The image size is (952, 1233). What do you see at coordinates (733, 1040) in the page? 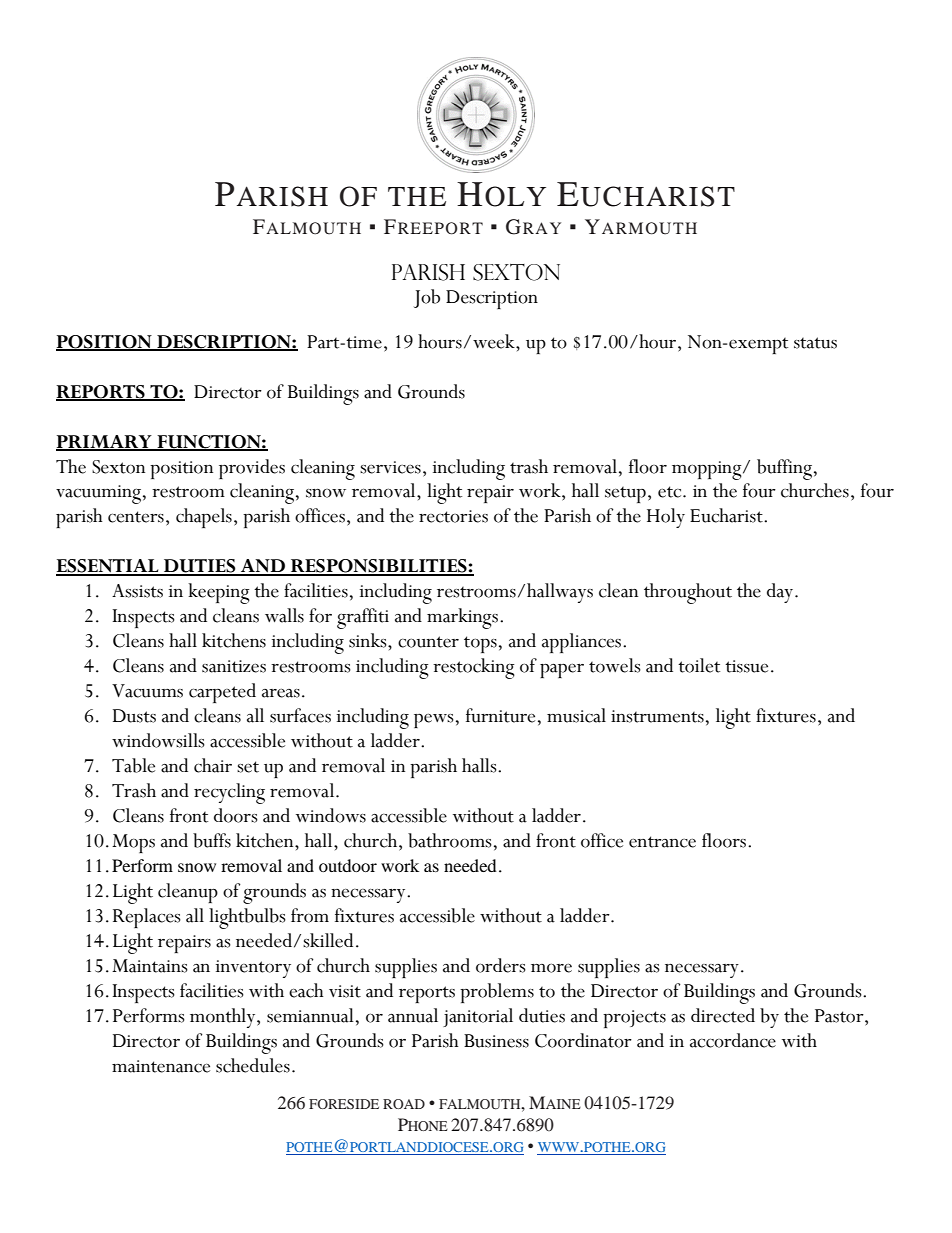
I see `accordance` at bounding box center [733, 1040].
